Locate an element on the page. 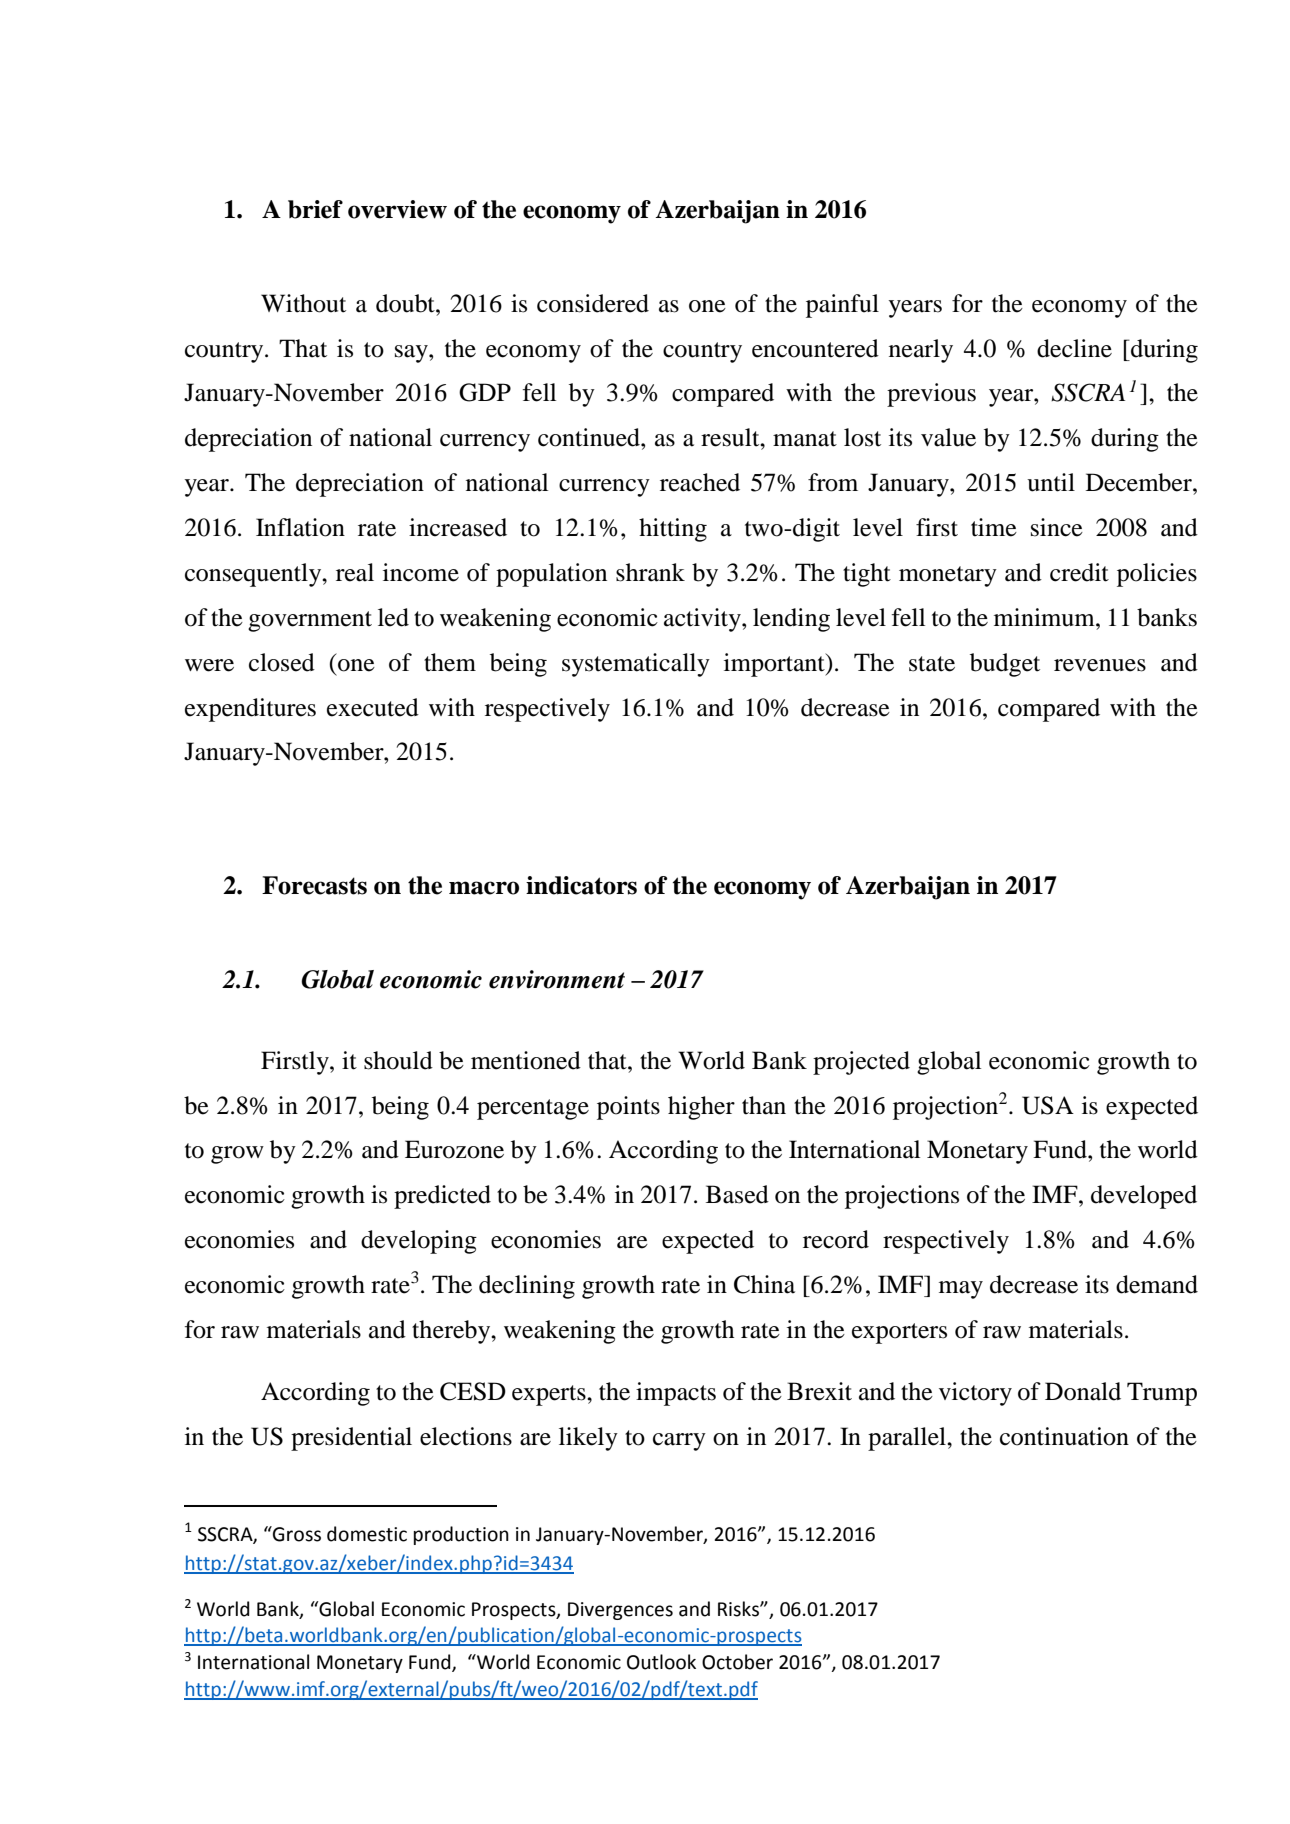 This document has width=1290, height=1824. may is located at coordinates (961, 1290).
